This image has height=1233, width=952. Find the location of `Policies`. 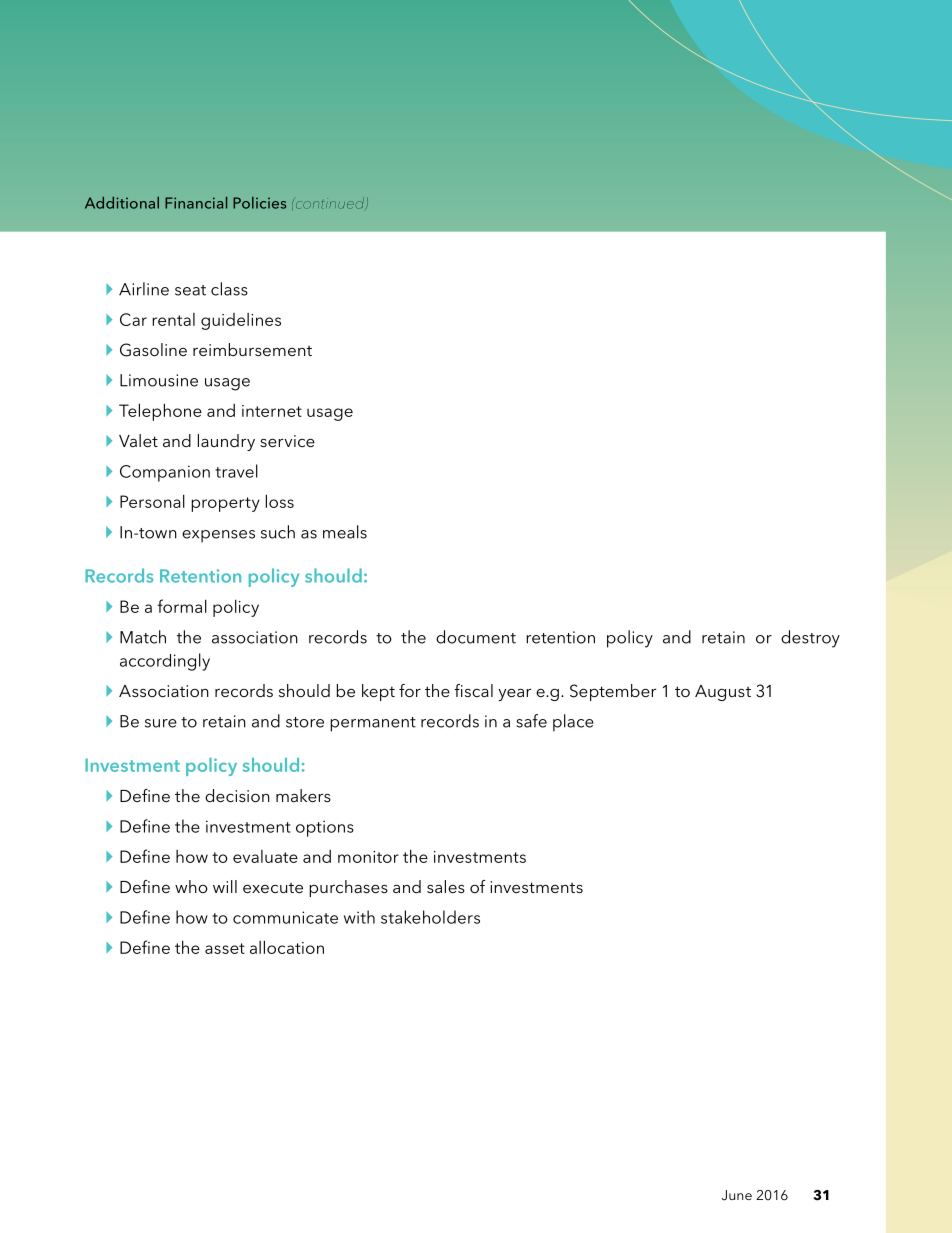

Policies is located at coordinates (259, 203).
